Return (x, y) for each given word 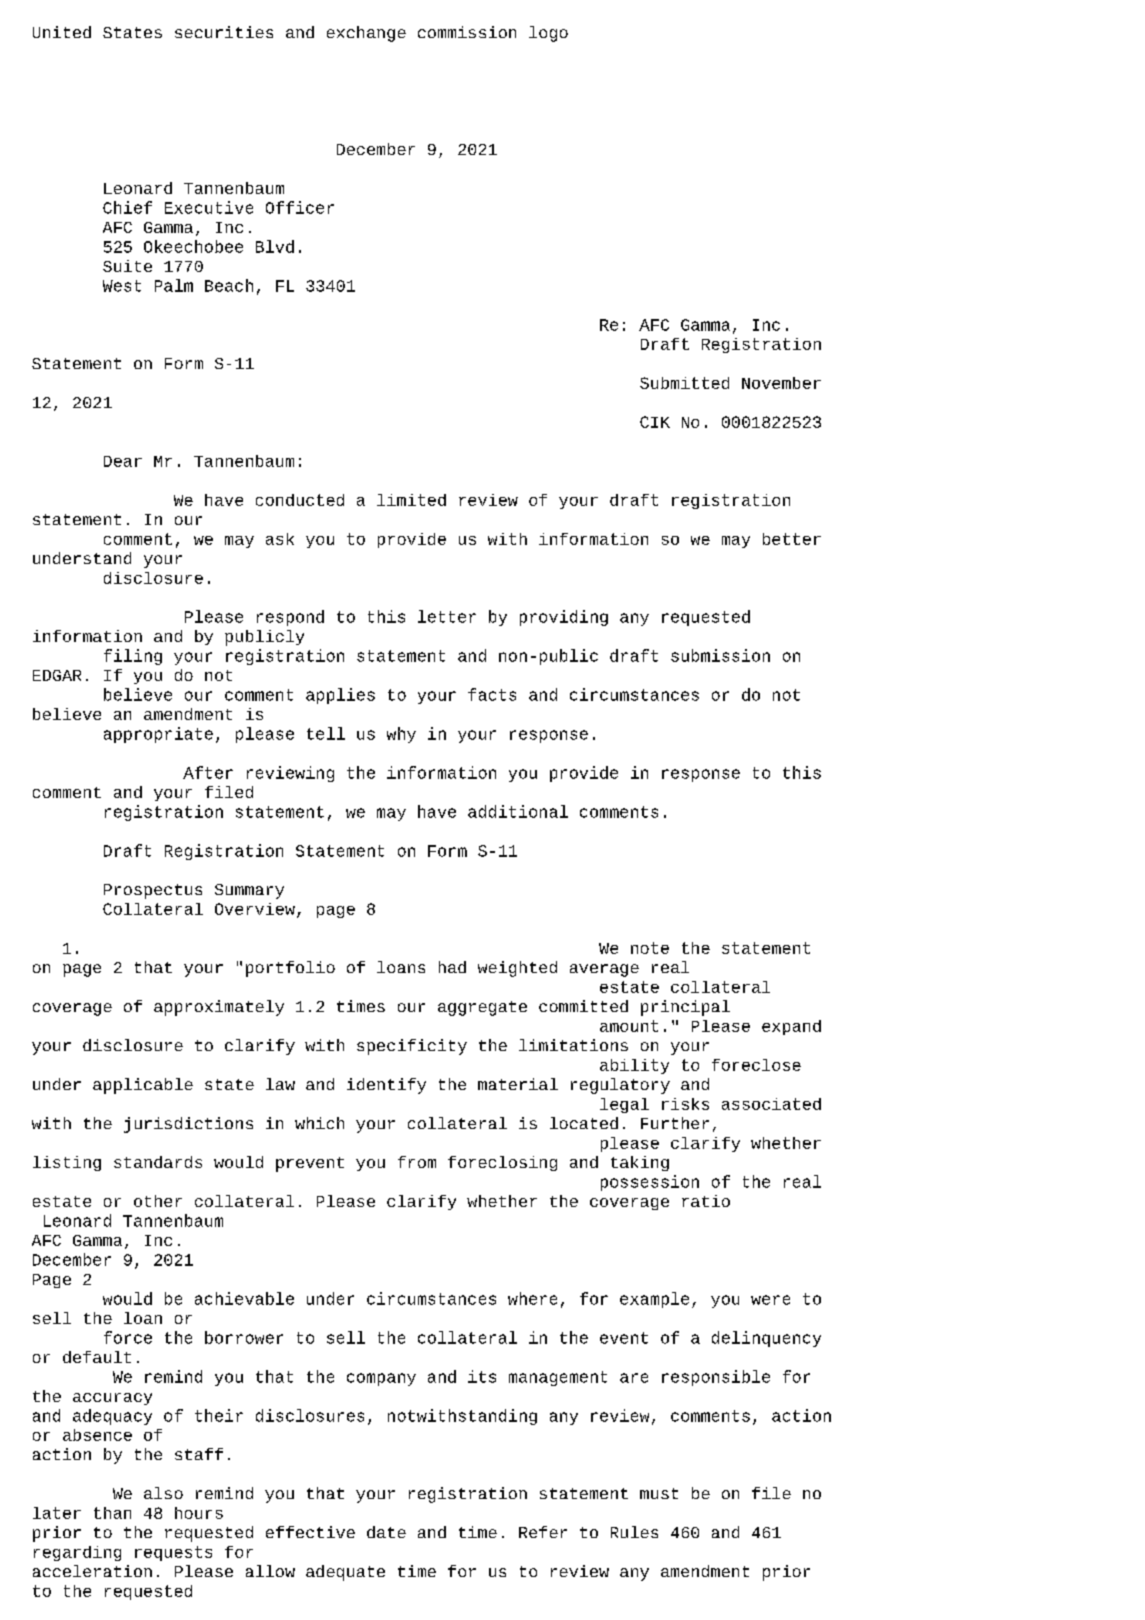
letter (447, 616)
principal (685, 1008)
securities (224, 32)
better (792, 539)
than (112, 1513)
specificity (412, 1047)
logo (548, 34)
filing (133, 657)
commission (467, 32)
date (386, 1532)
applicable (143, 1086)
